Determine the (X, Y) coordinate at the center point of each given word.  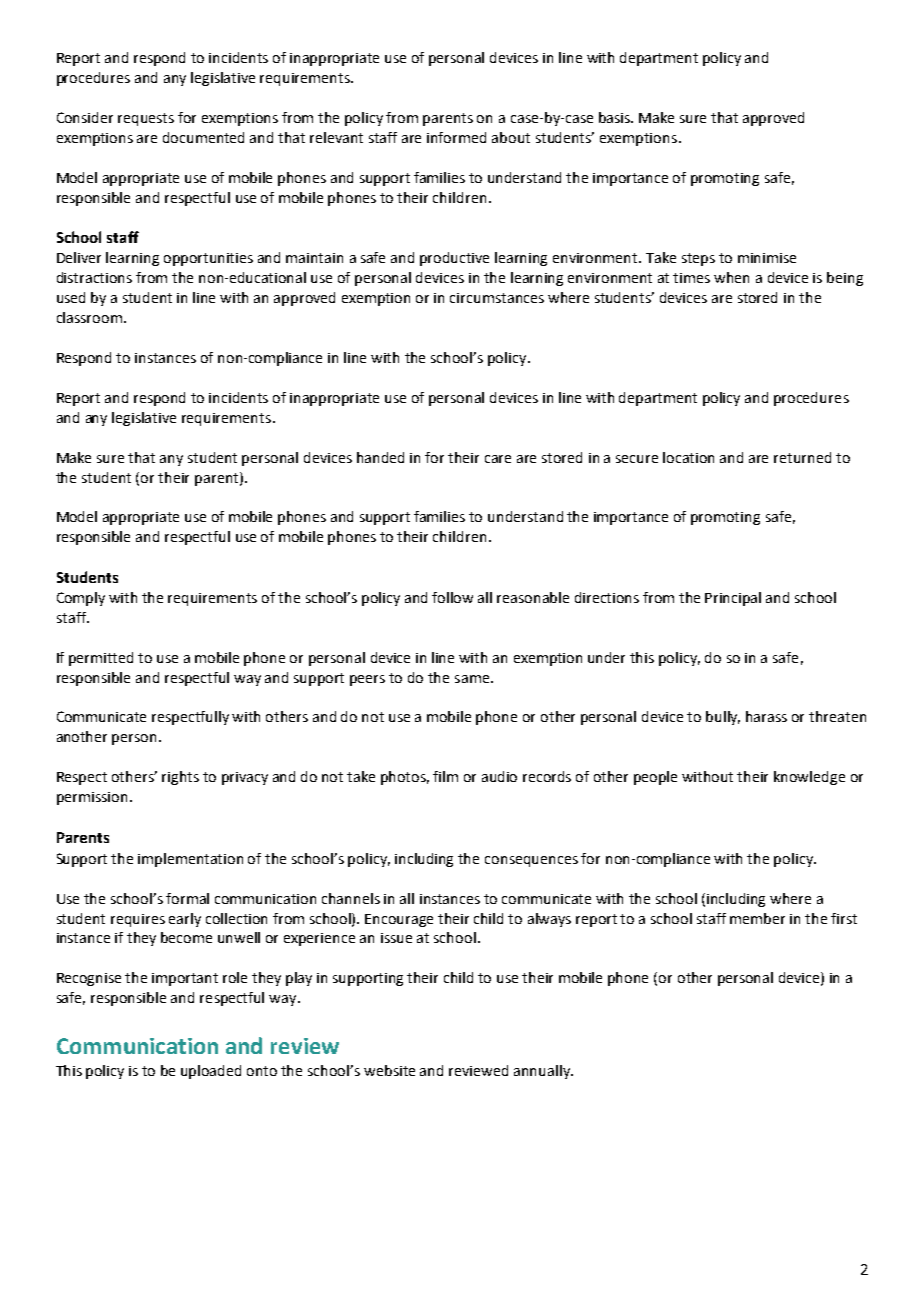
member (757, 918)
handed (380, 457)
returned (802, 457)
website (389, 1070)
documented (203, 137)
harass (766, 716)
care (498, 459)
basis (616, 117)
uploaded (211, 1072)
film (445, 776)
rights (180, 778)
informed (456, 137)
